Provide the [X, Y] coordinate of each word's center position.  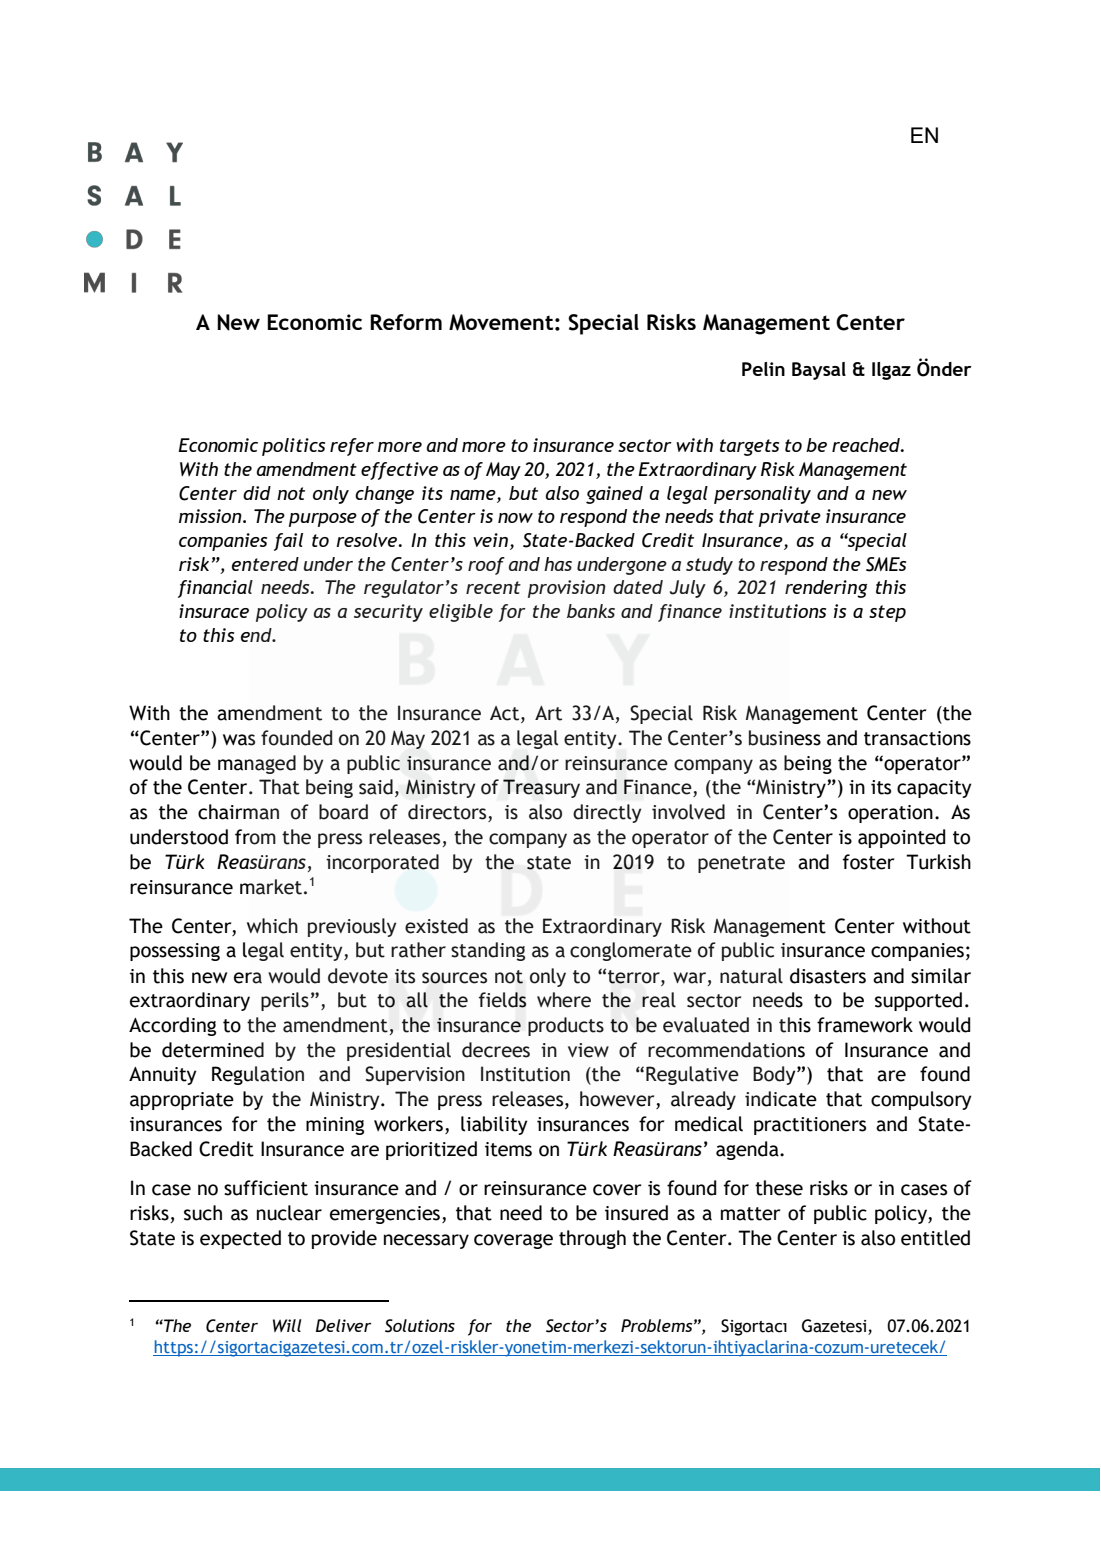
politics [293, 447]
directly [607, 813]
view [588, 1050]
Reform [406, 322]
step [887, 613]
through [592, 1239]
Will [287, 1325]
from [255, 837]
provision [567, 589]
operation [890, 814]
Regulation [258, 1075]
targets [749, 447]
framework [865, 1025]
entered [265, 564]
